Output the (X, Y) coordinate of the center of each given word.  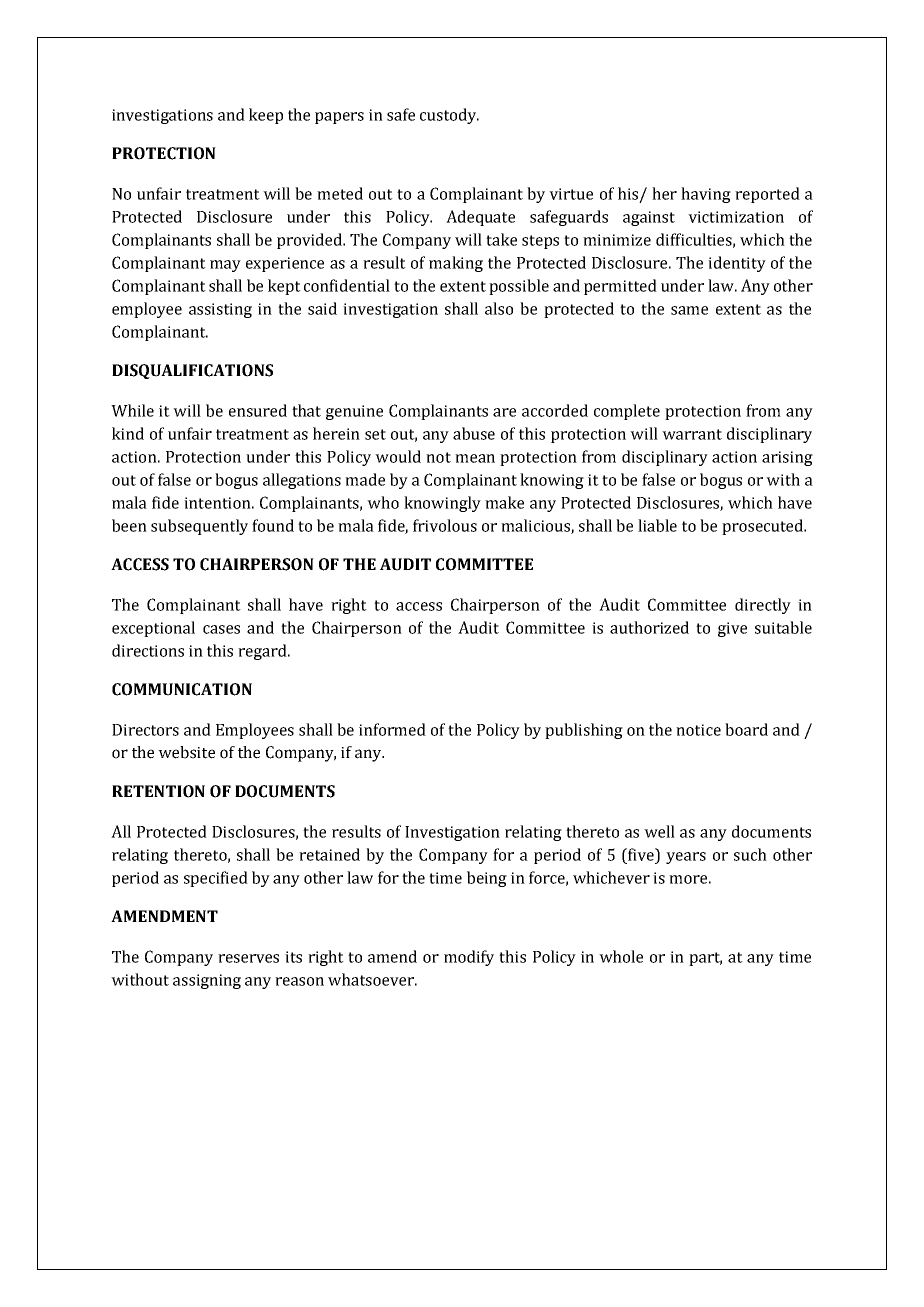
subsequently (199, 527)
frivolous (445, 525)
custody (449, 116)
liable (657, 525)
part (705, 959)
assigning (207, 981)
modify (469, 958)
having (706, 195)
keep (266, 116)
